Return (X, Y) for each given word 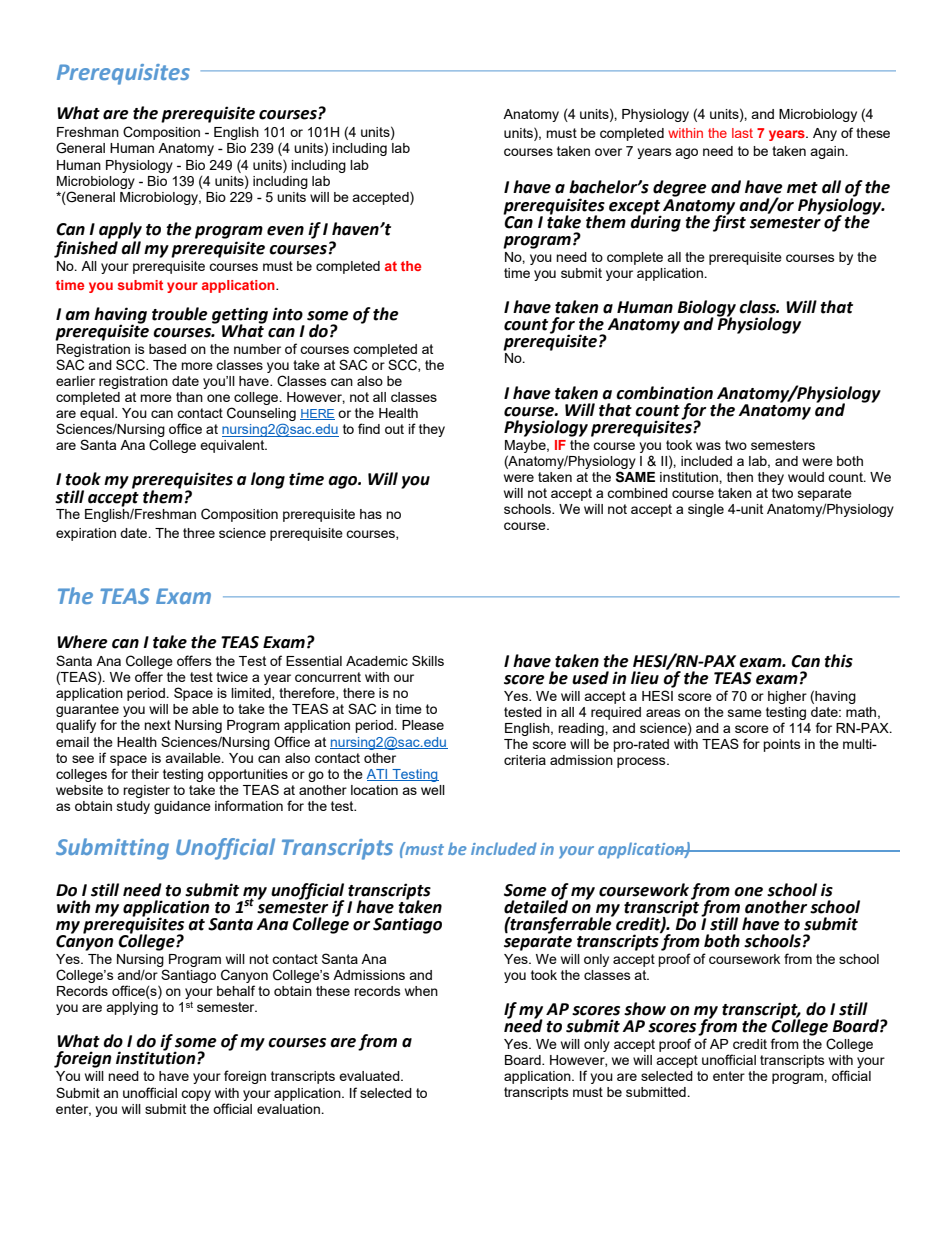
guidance (182, 807)
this (838, 661)
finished (86, 249)
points (782, 745)
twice (232, 677)
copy (196, 1095)
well (433, 790)
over (608, 152)
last (742, 133)
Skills (428, 660)
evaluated (370, 1076)
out (394, 429)
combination (664, 393)
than (189, 397)
